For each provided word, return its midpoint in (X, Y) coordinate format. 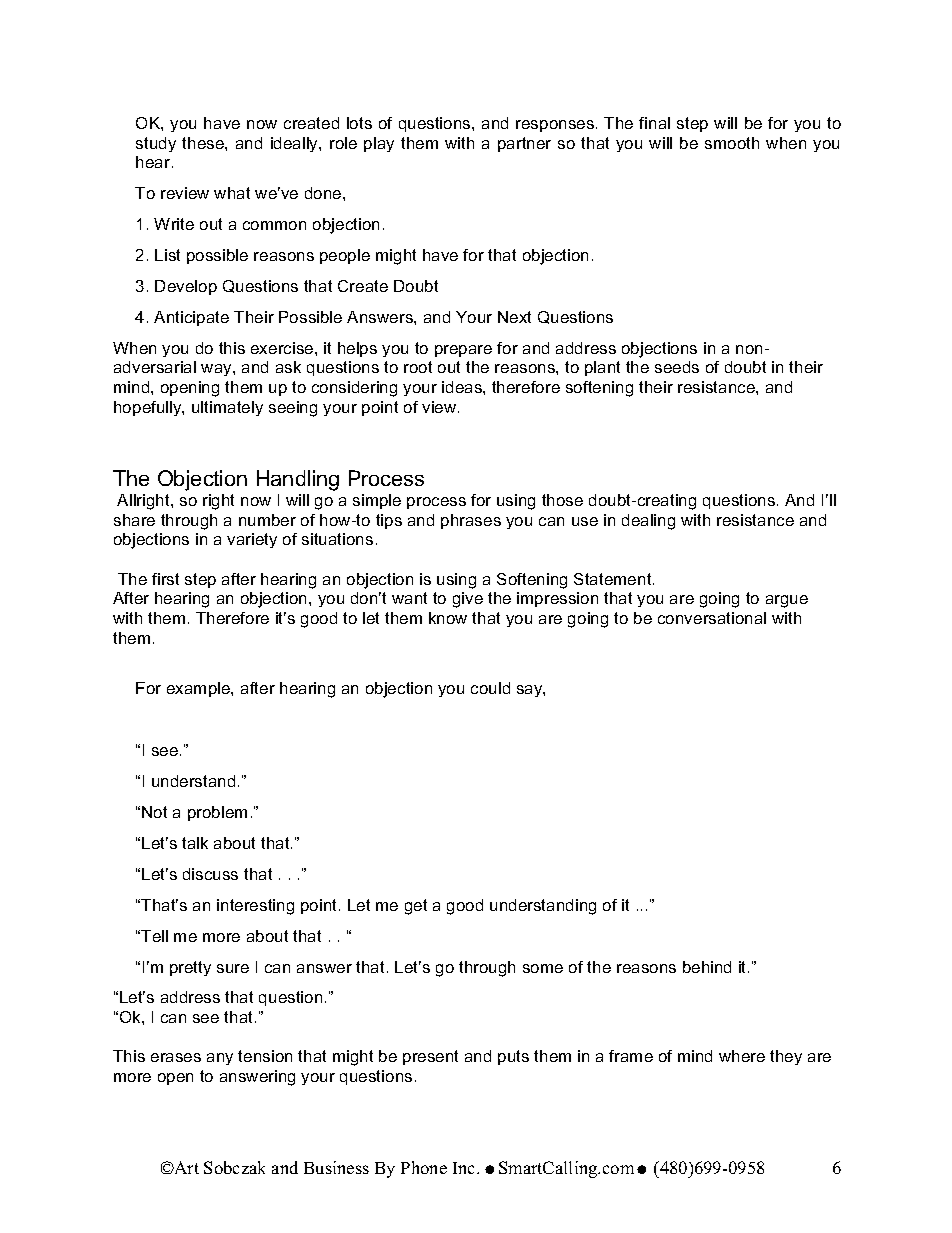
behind (707, 967)
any (220, 1059)
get (416, 907)
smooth (732, 143)
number (267, 520)
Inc (465, 1168)
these (204, 143)
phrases (471, 521)
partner (524, 144)
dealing (648, 522)
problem (217, 813)
